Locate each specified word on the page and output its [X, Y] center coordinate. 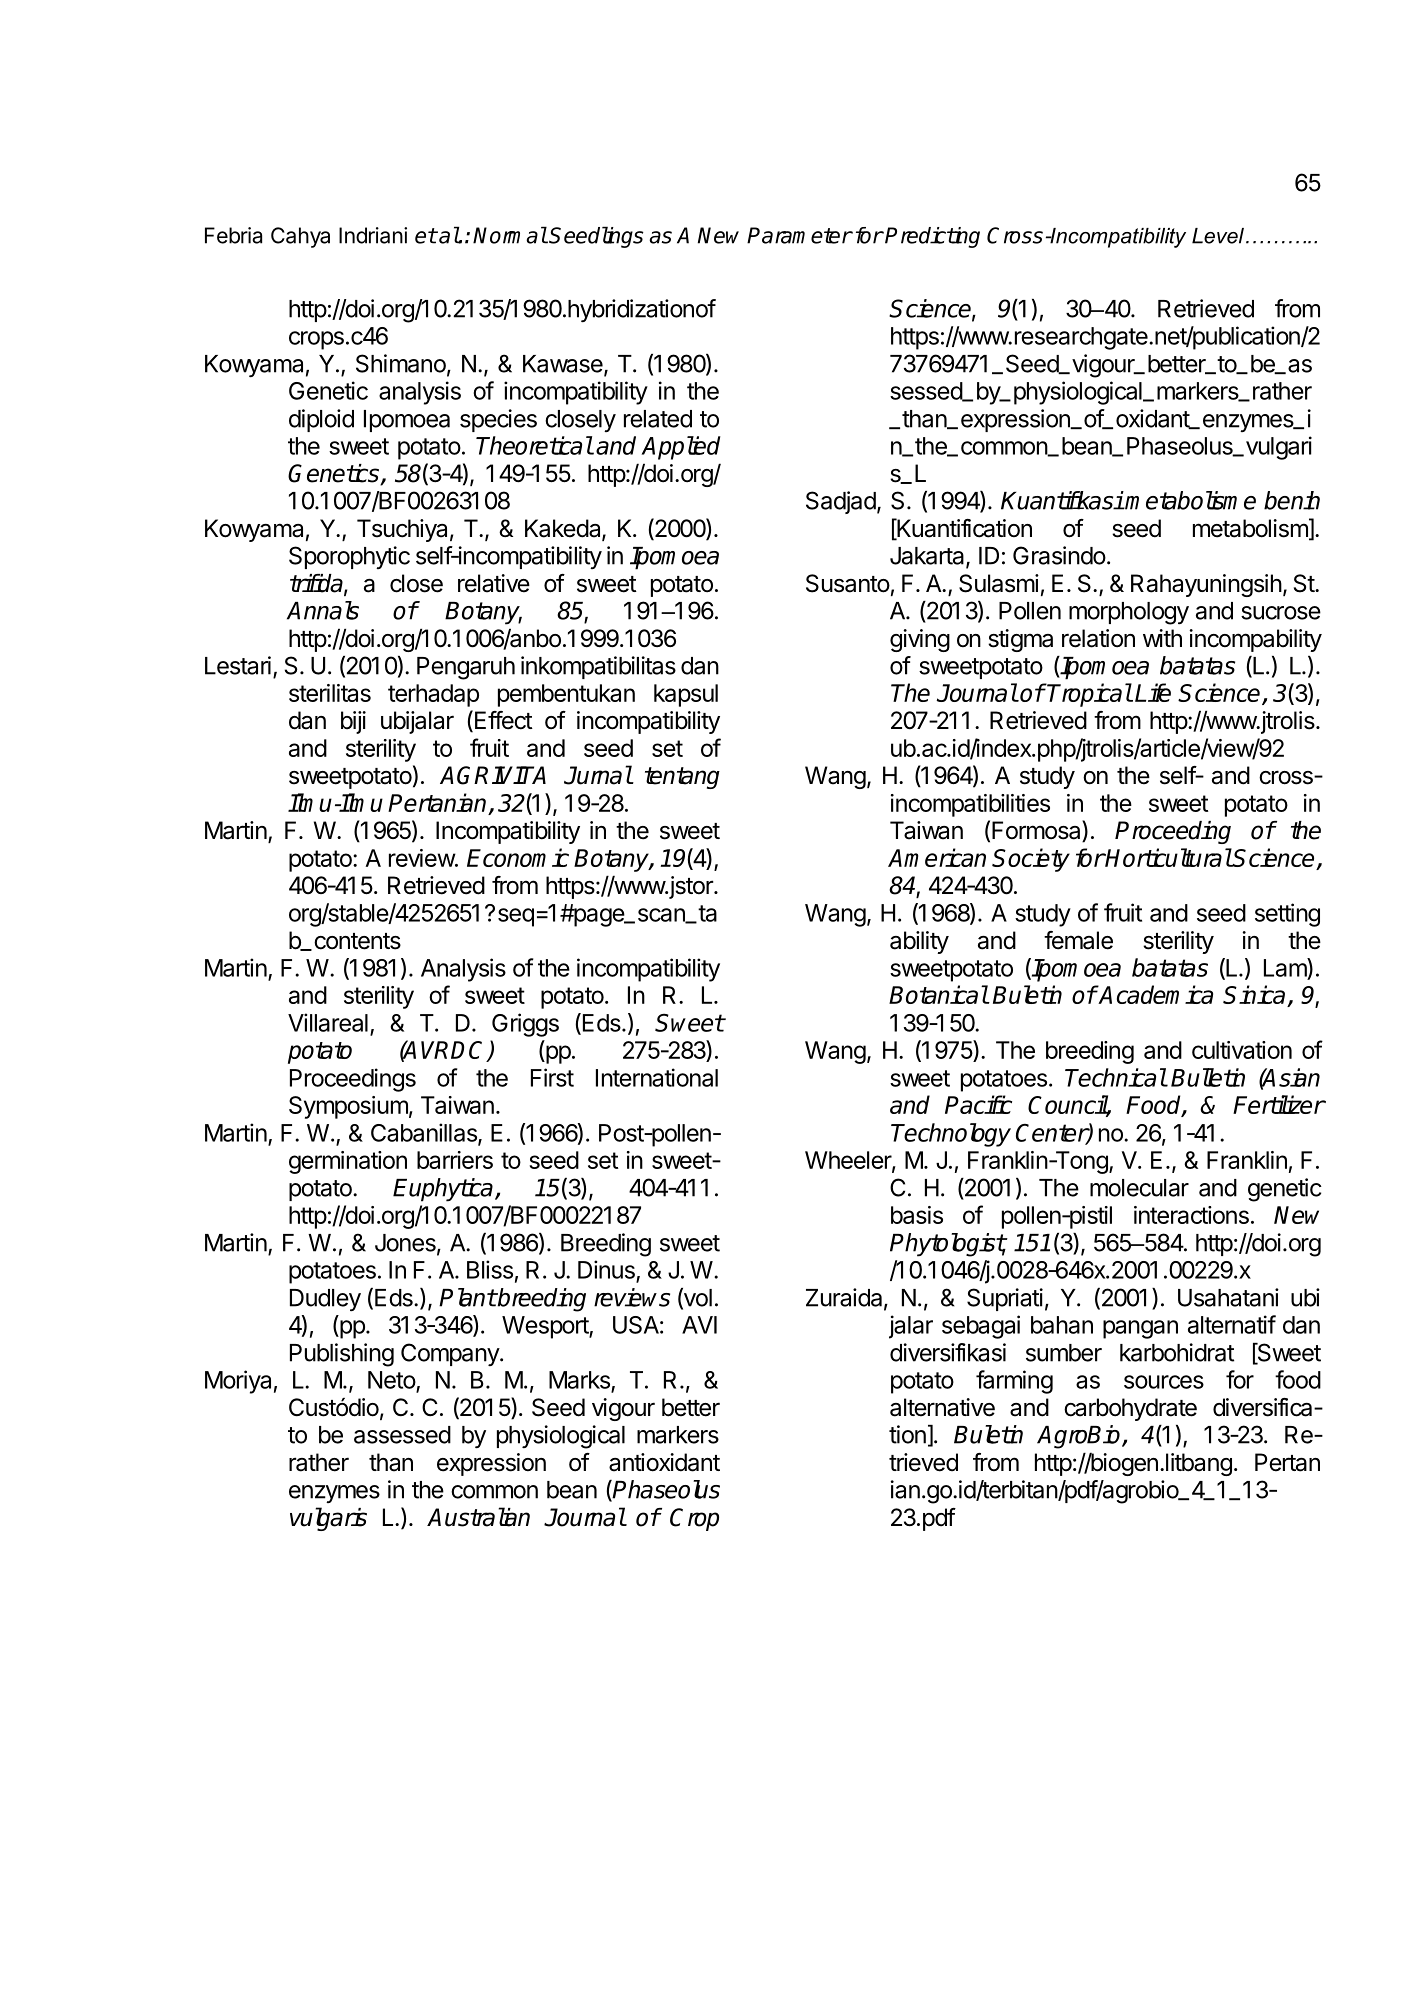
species [498, 420]
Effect [504, 720]
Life [1153, 692]
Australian [478, 1517]
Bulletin [1208, 1077]
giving [920, 640]
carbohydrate [1130, 1409]
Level [1218, 236]
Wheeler [849, 1161]
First [552, 1077]
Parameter [799, 235]
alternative [942, 1407]
